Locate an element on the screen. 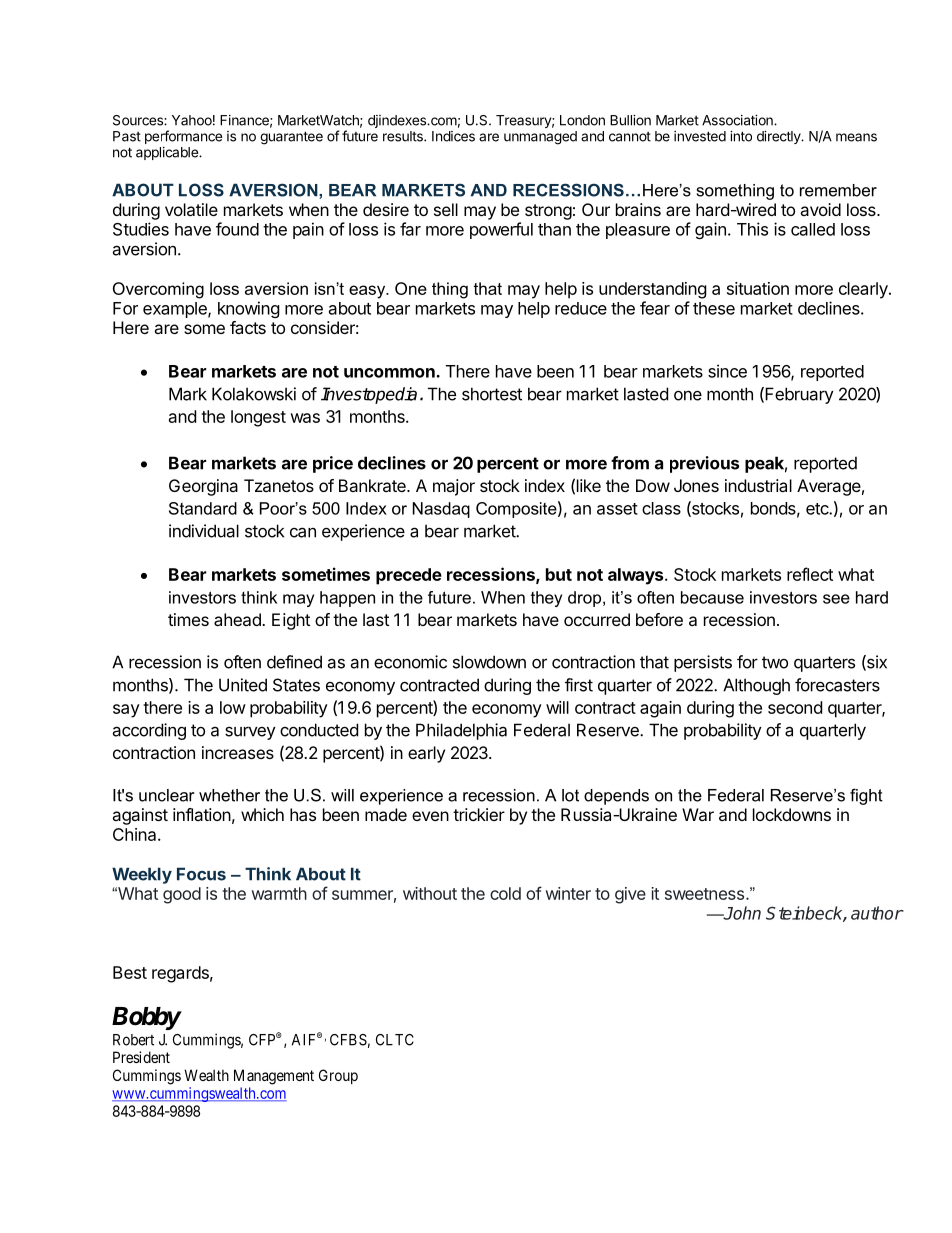  reflect is located at coordinates (810, 574).
